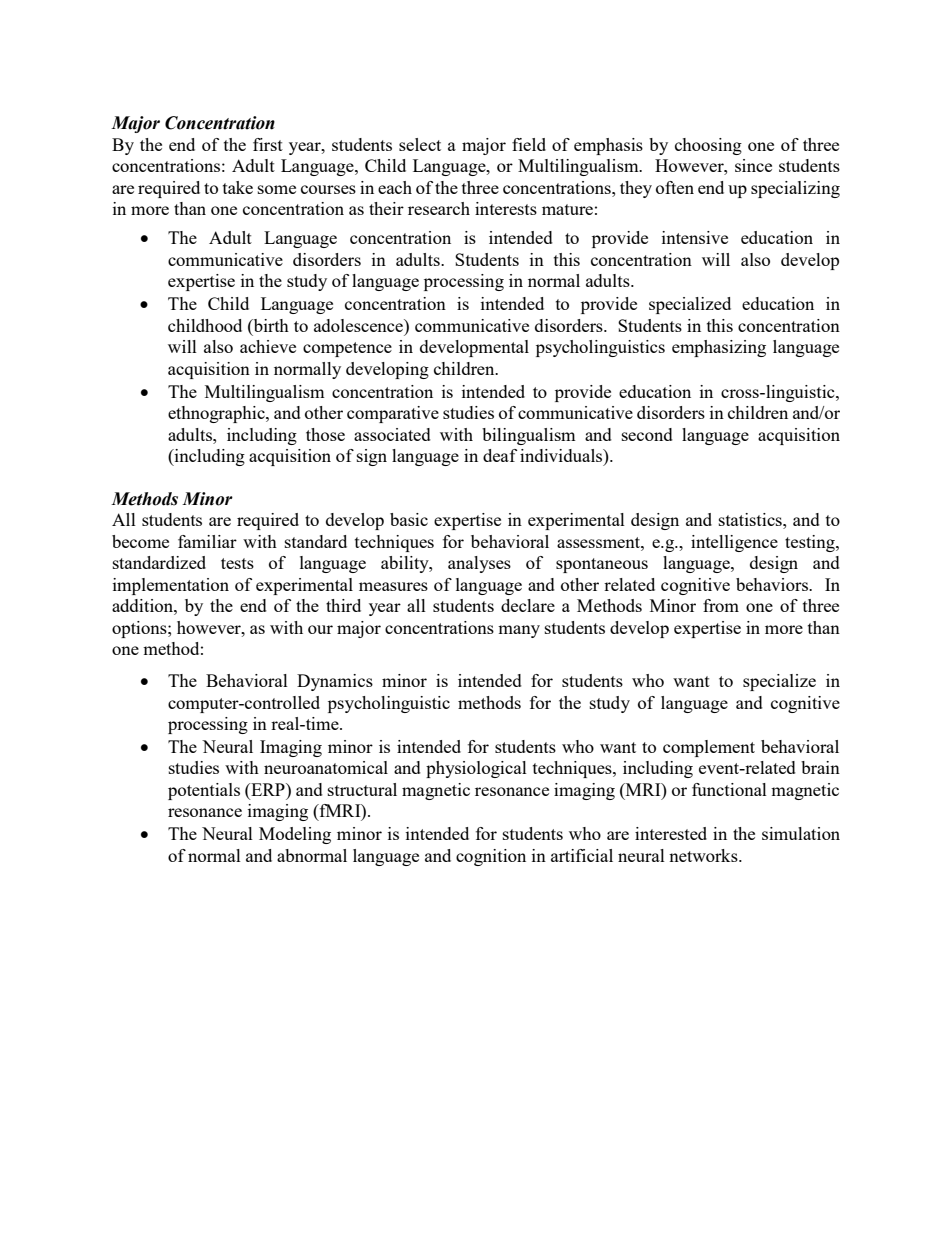 Image resolution: width=952 pixels, height=1233 pixels. What do you see at coordinates (238, 187) in the screenshot?
I see `take` at bounding box center [238, 187].
